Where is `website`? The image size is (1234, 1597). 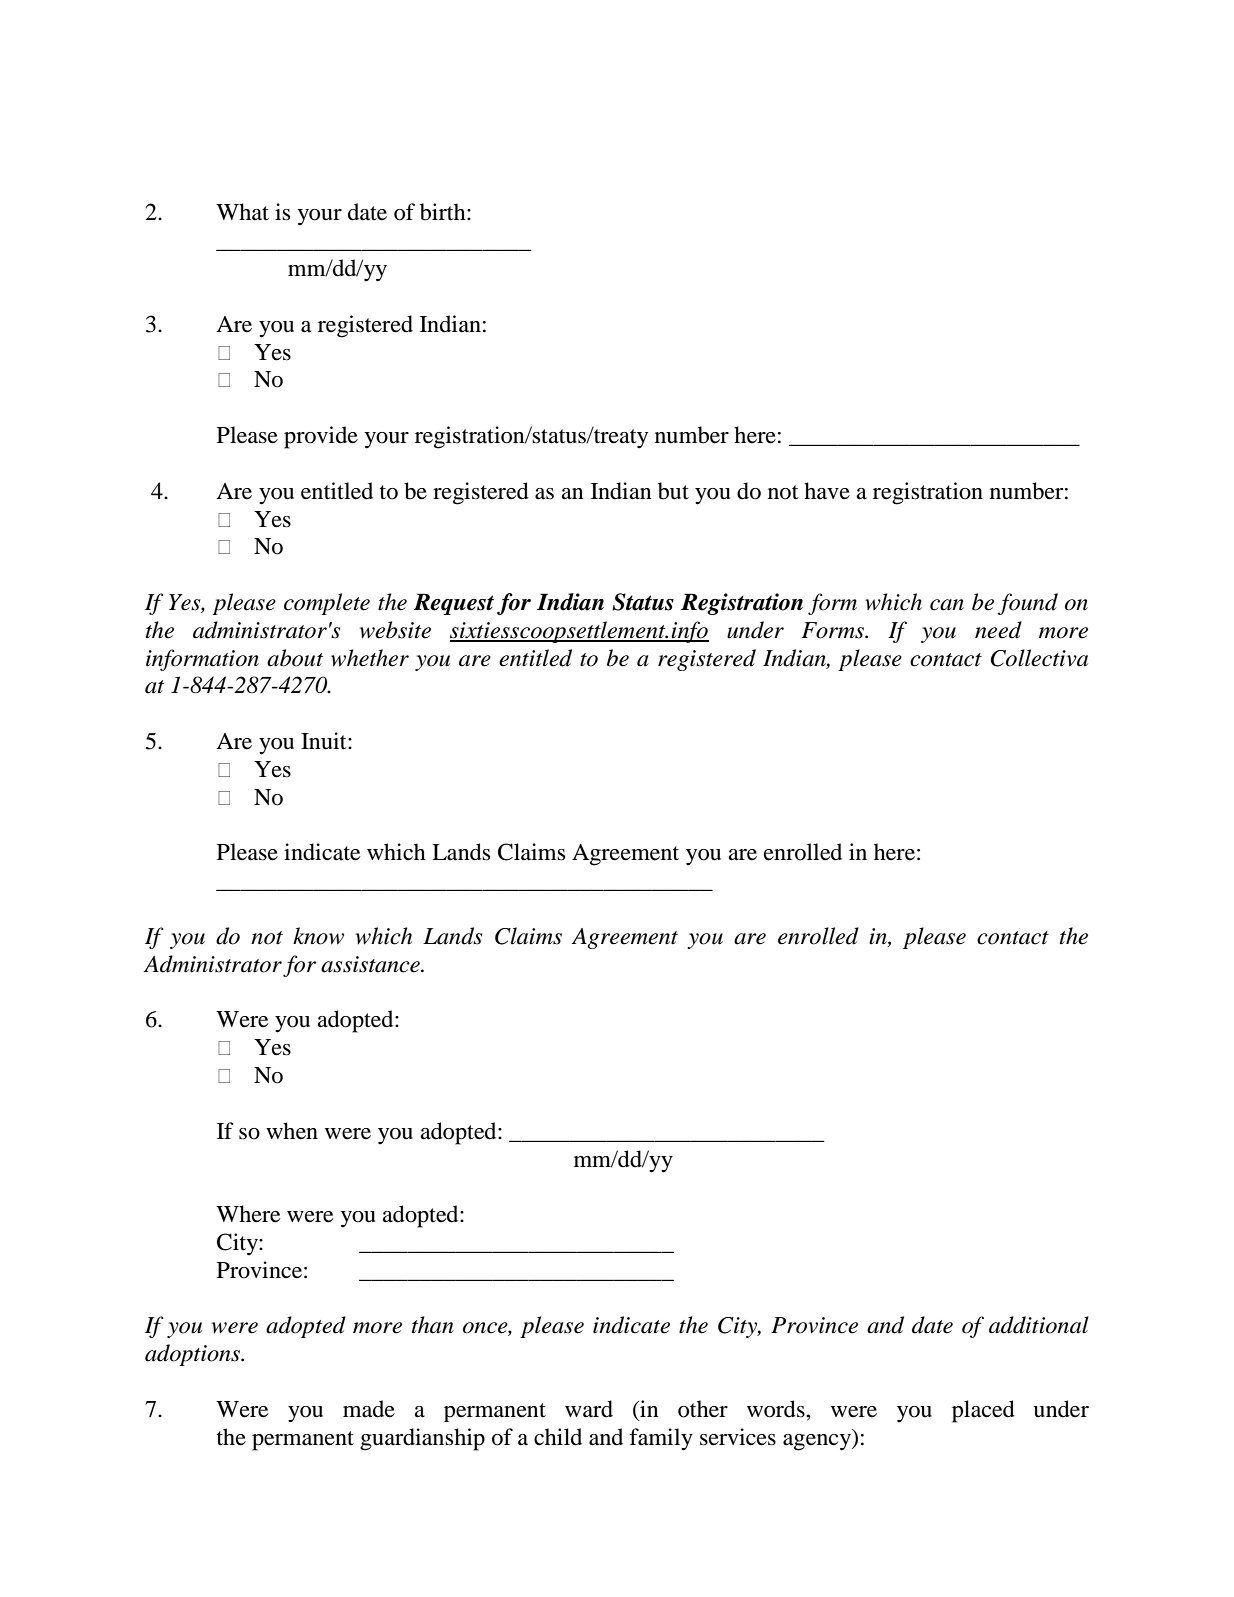
website is located at coordinates (395, 630).
